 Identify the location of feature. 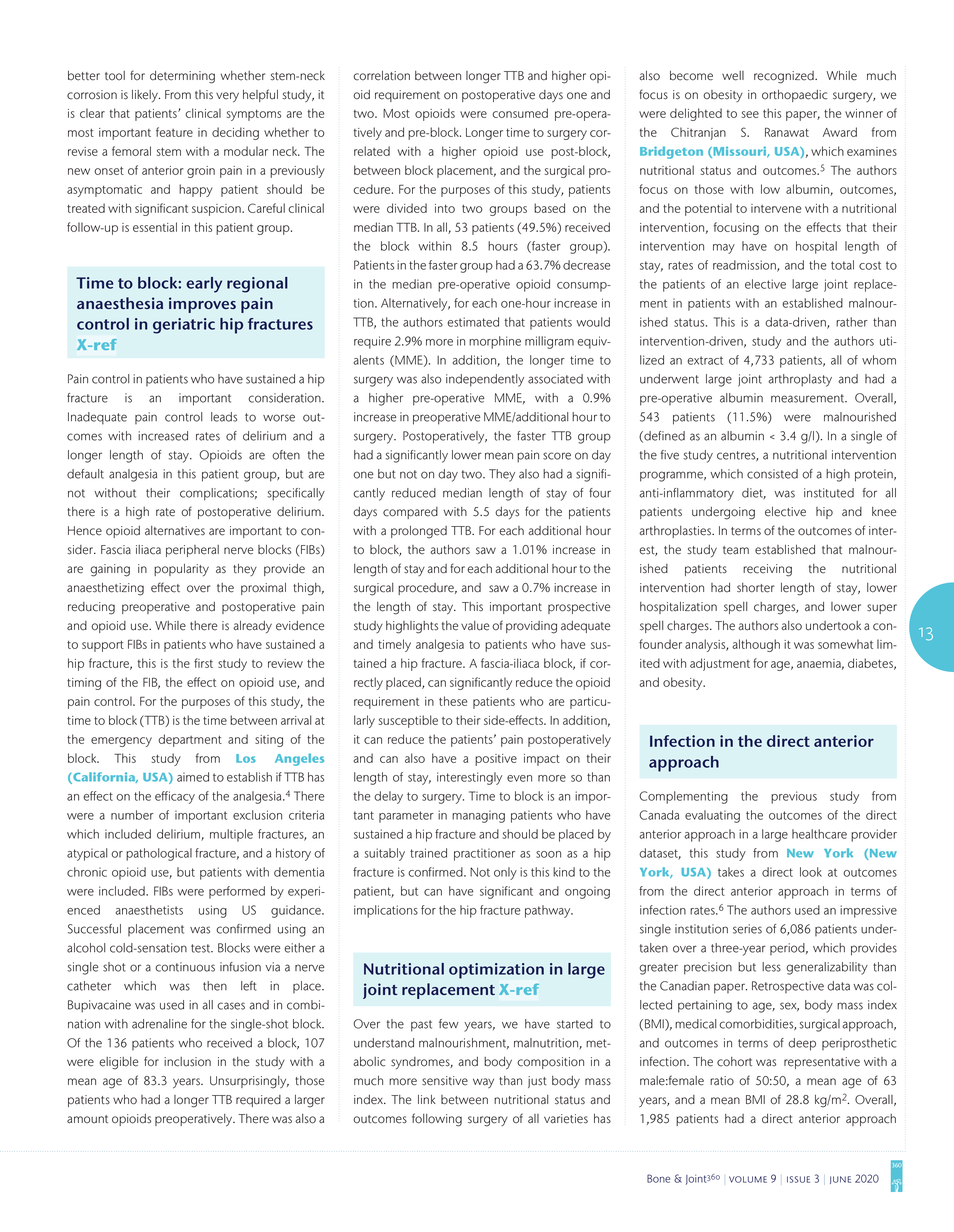
(174, 132).
